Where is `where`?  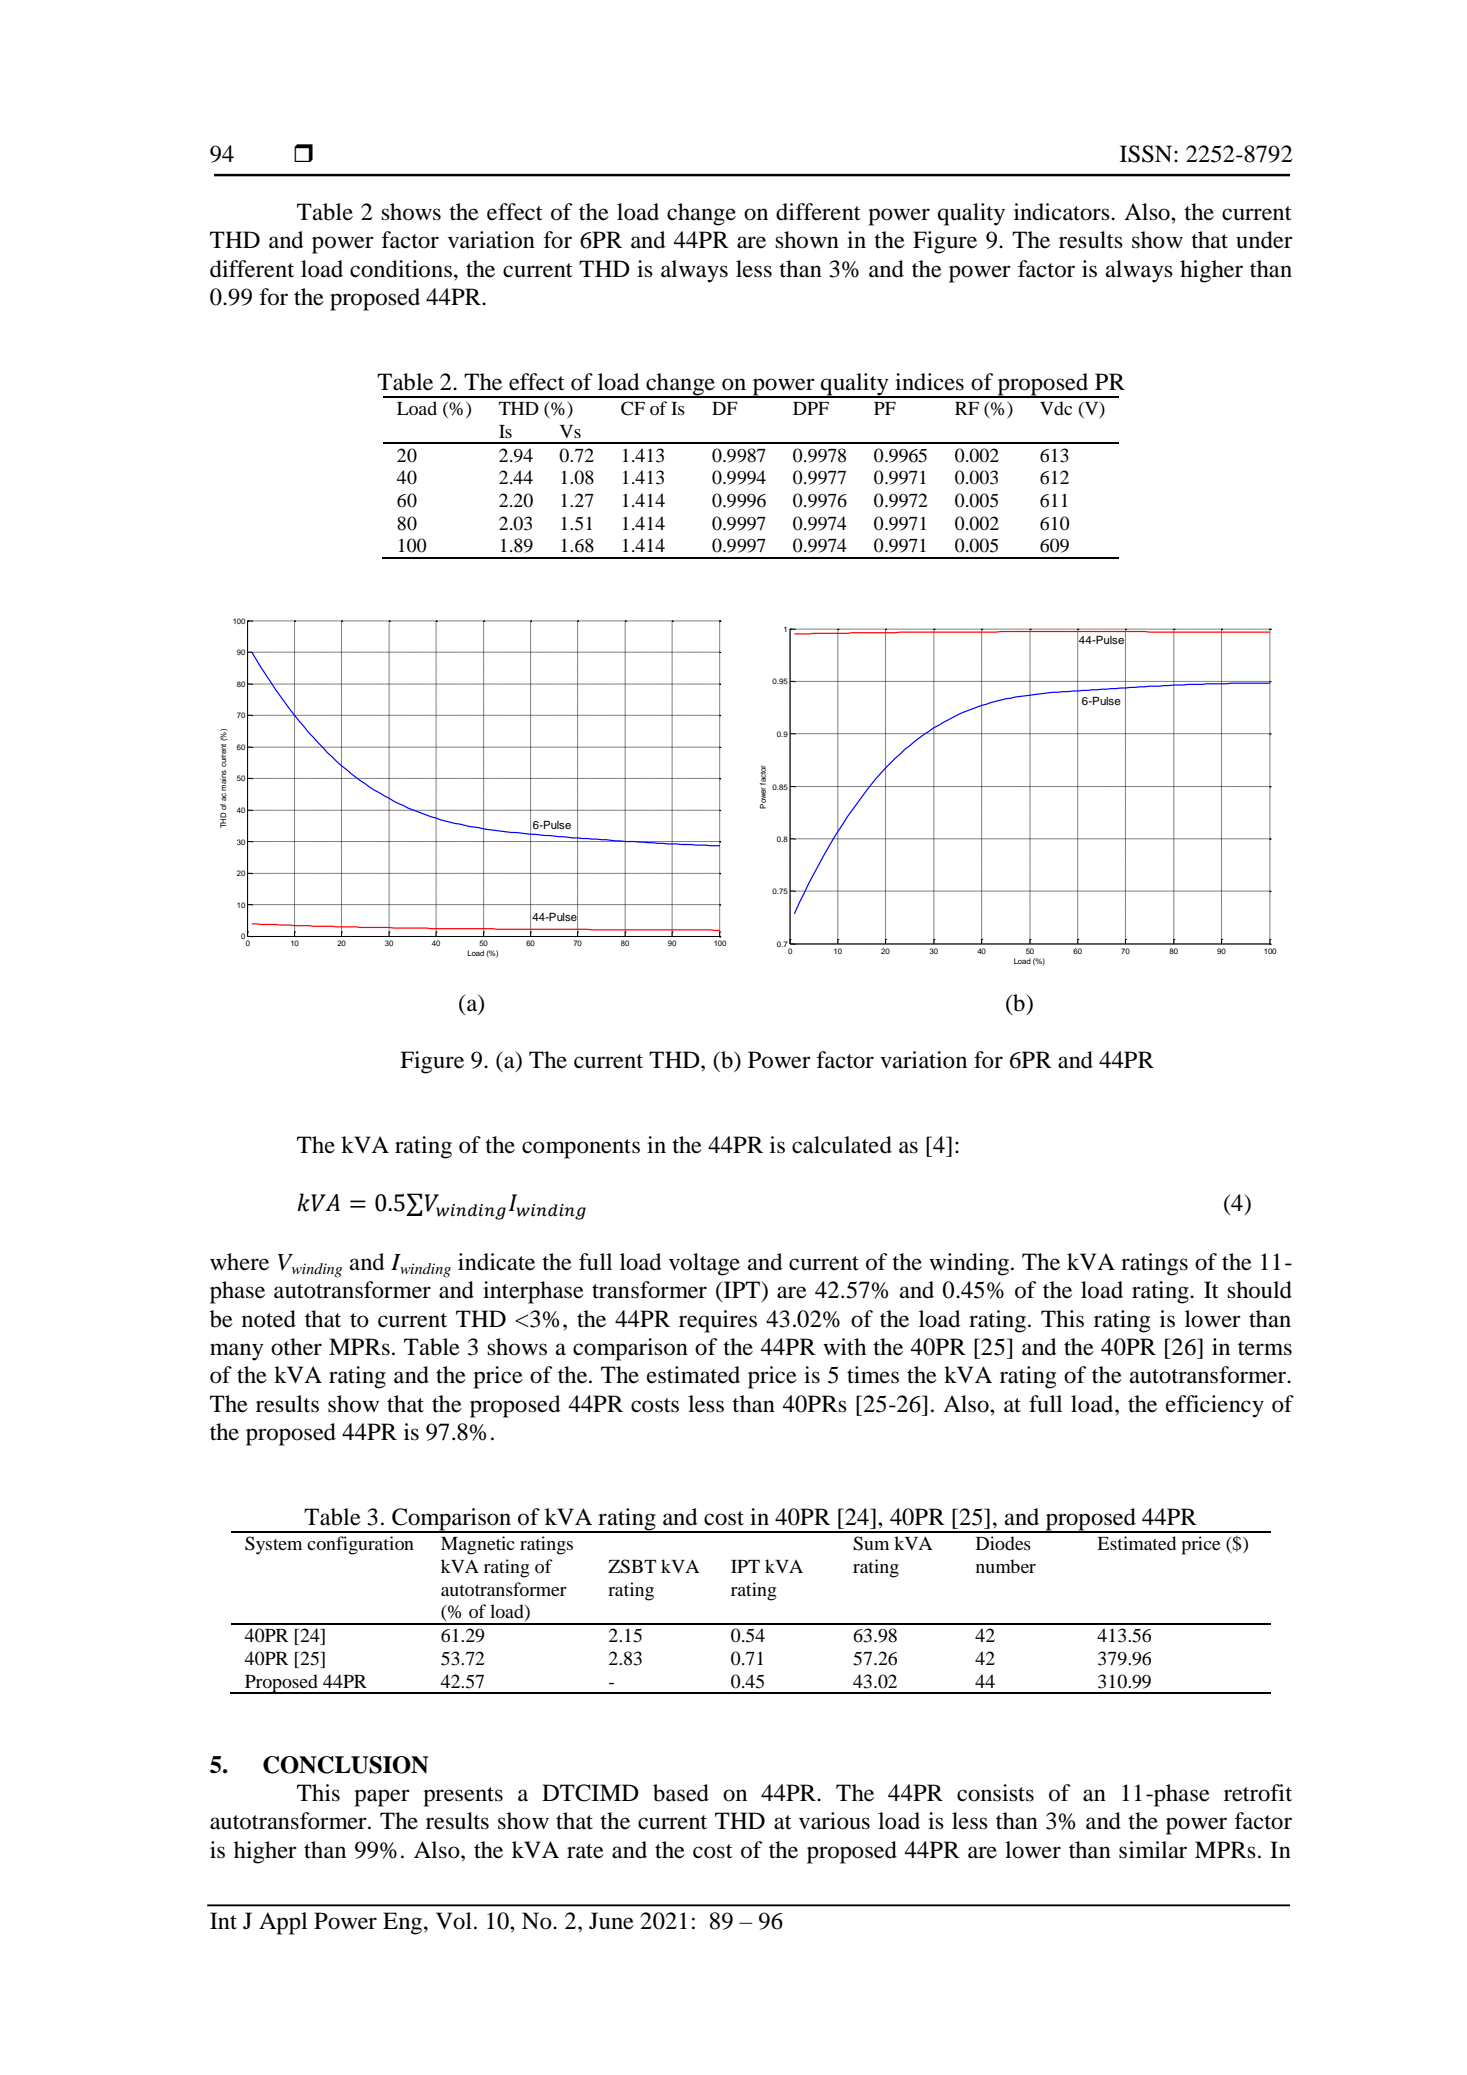 where is located at coordinates (239, 1262).
